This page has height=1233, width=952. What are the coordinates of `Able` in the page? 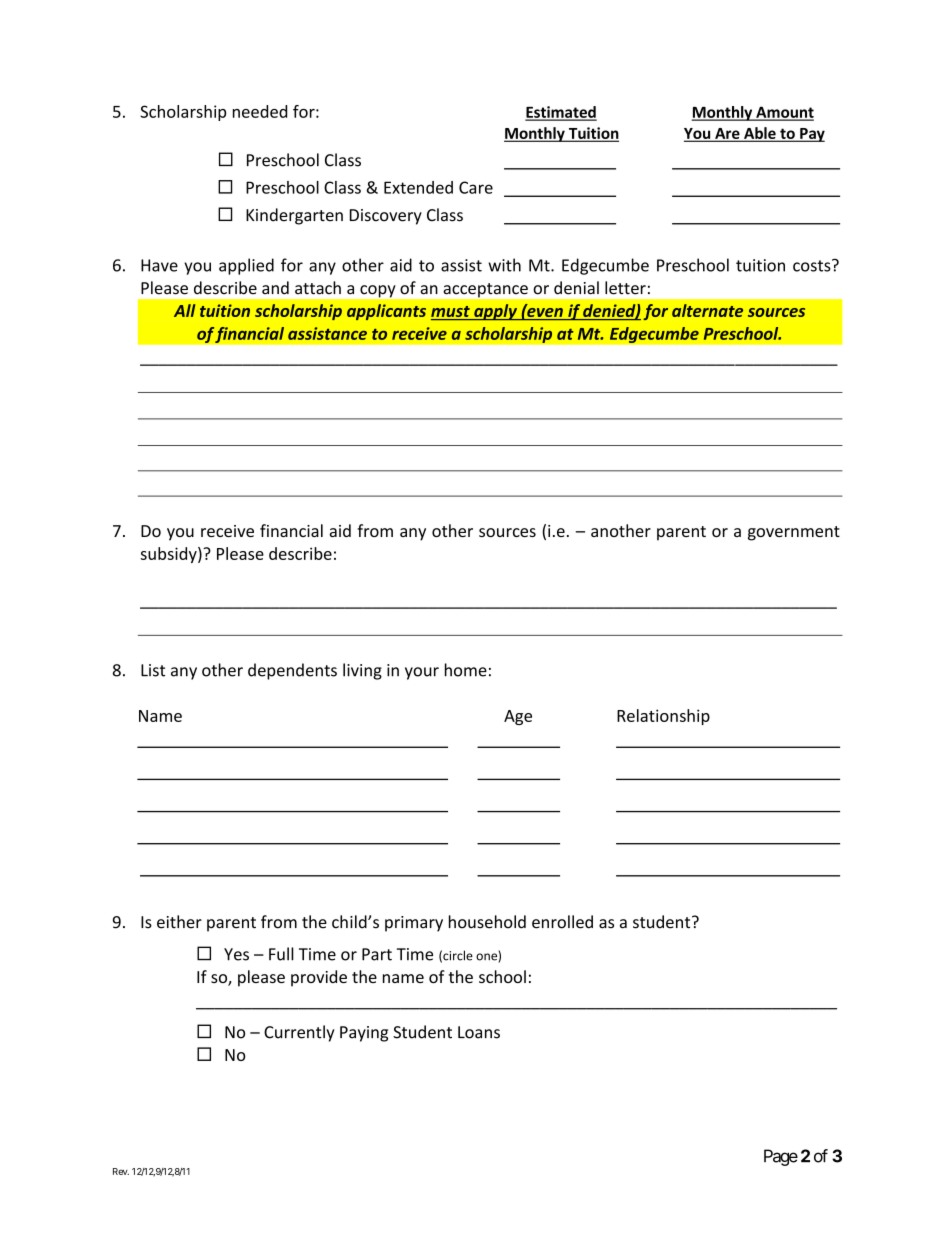 It's located at (760, 134).
